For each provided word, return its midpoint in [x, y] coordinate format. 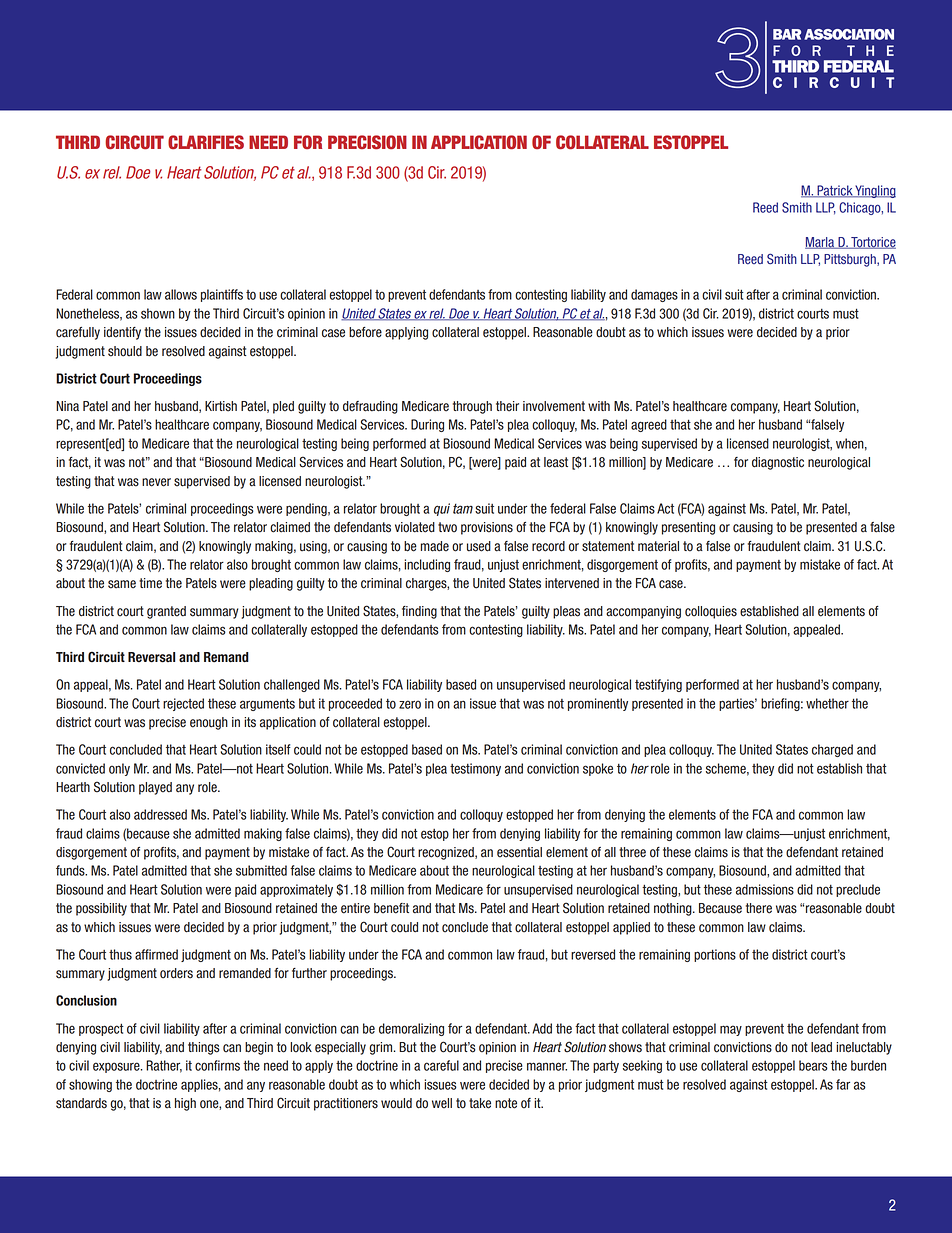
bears [813, 1065]
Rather [164, 1066]
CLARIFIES [206, 142]
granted [166, 612]
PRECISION [367, 142]
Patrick [835, 191]
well [442, 1103]
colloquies [711, 612]
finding [419, 612]
